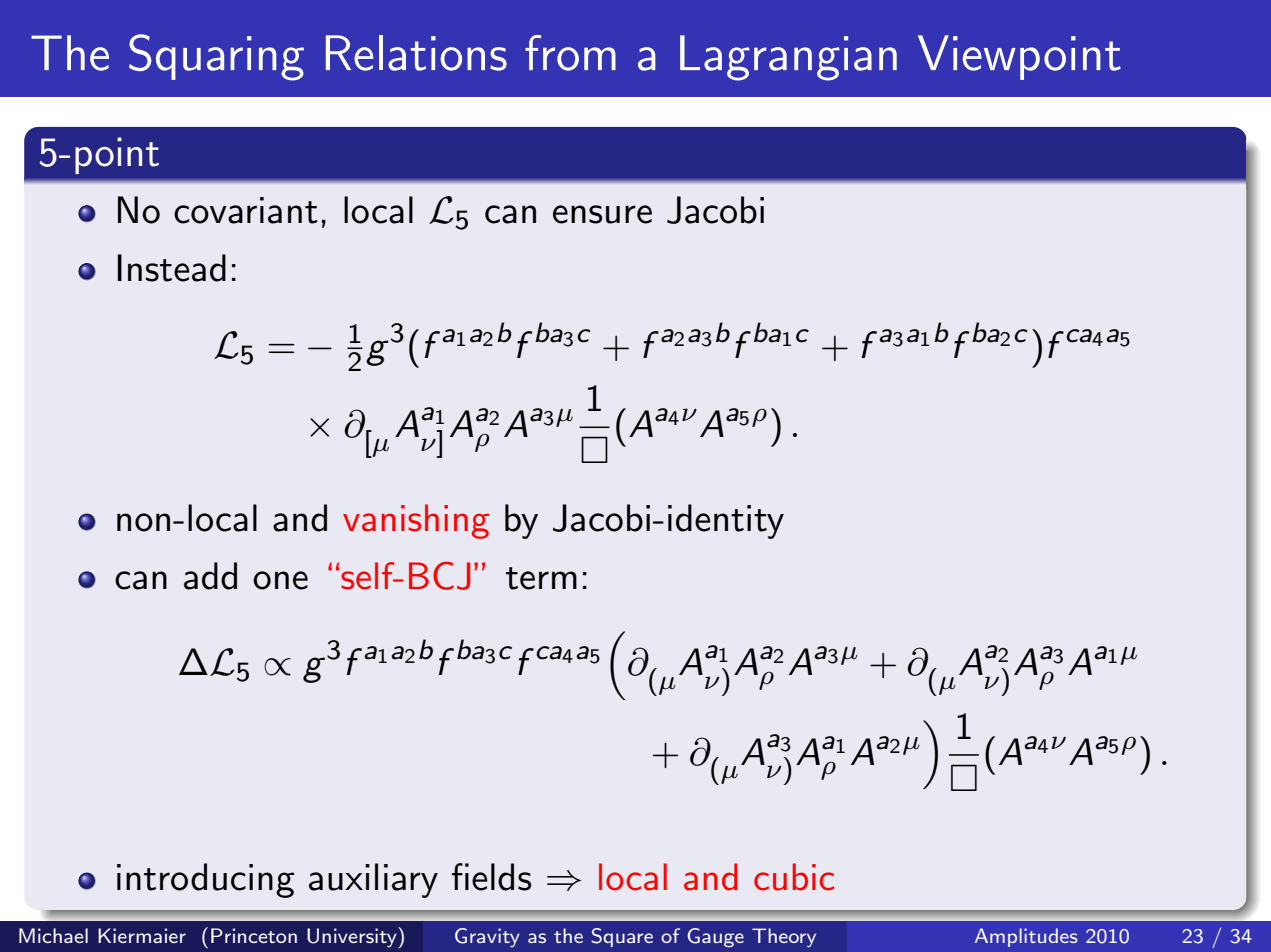 Image resolution: width=1271 pixels, height=952 pixels. Describe the element at coordinates (541, 578) in the image. I see `term` at that location.
